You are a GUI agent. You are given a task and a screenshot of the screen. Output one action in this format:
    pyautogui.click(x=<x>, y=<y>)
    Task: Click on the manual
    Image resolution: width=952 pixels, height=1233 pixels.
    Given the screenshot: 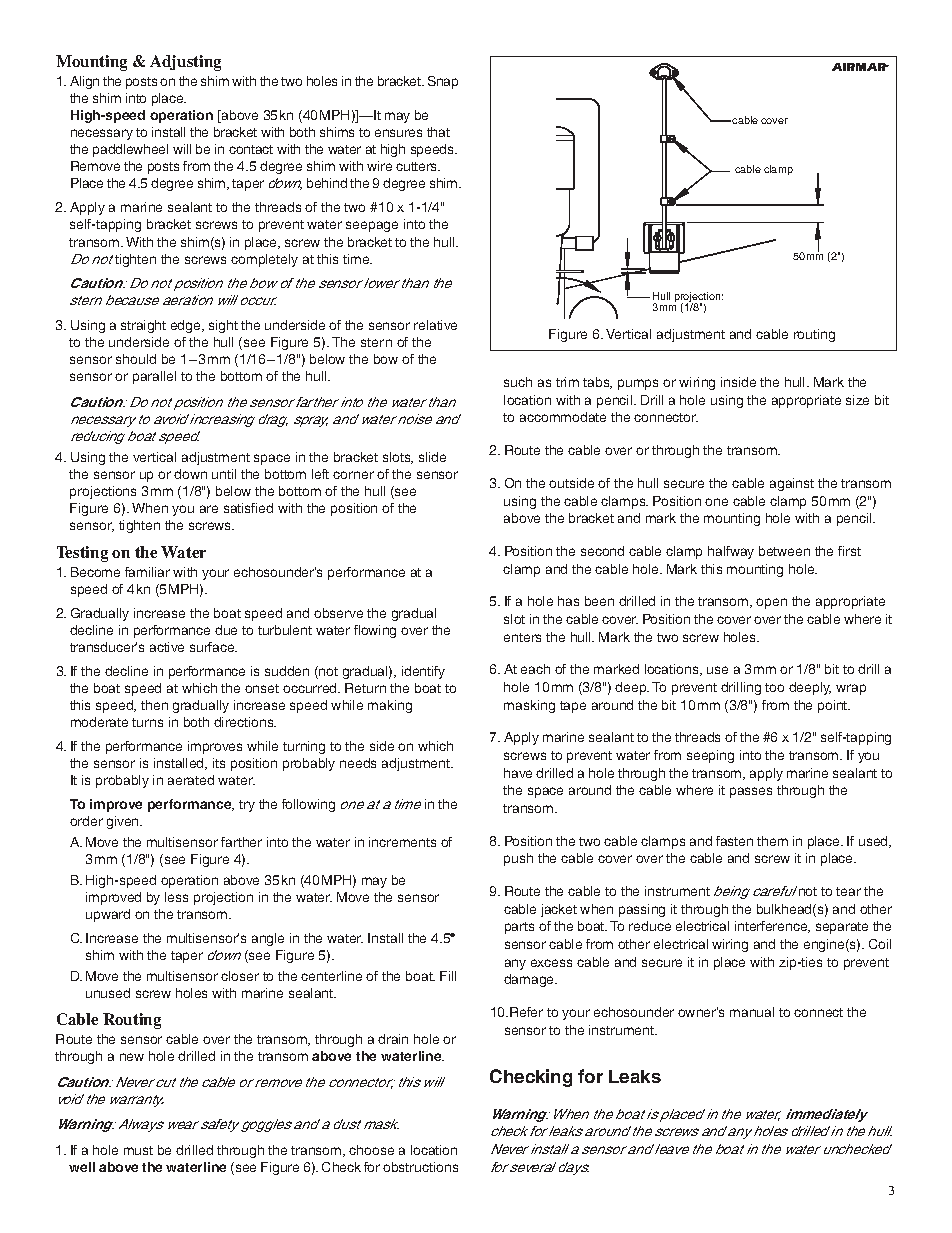 What is the action you would take?
    pyautogui.click(x=752, y=1012)
